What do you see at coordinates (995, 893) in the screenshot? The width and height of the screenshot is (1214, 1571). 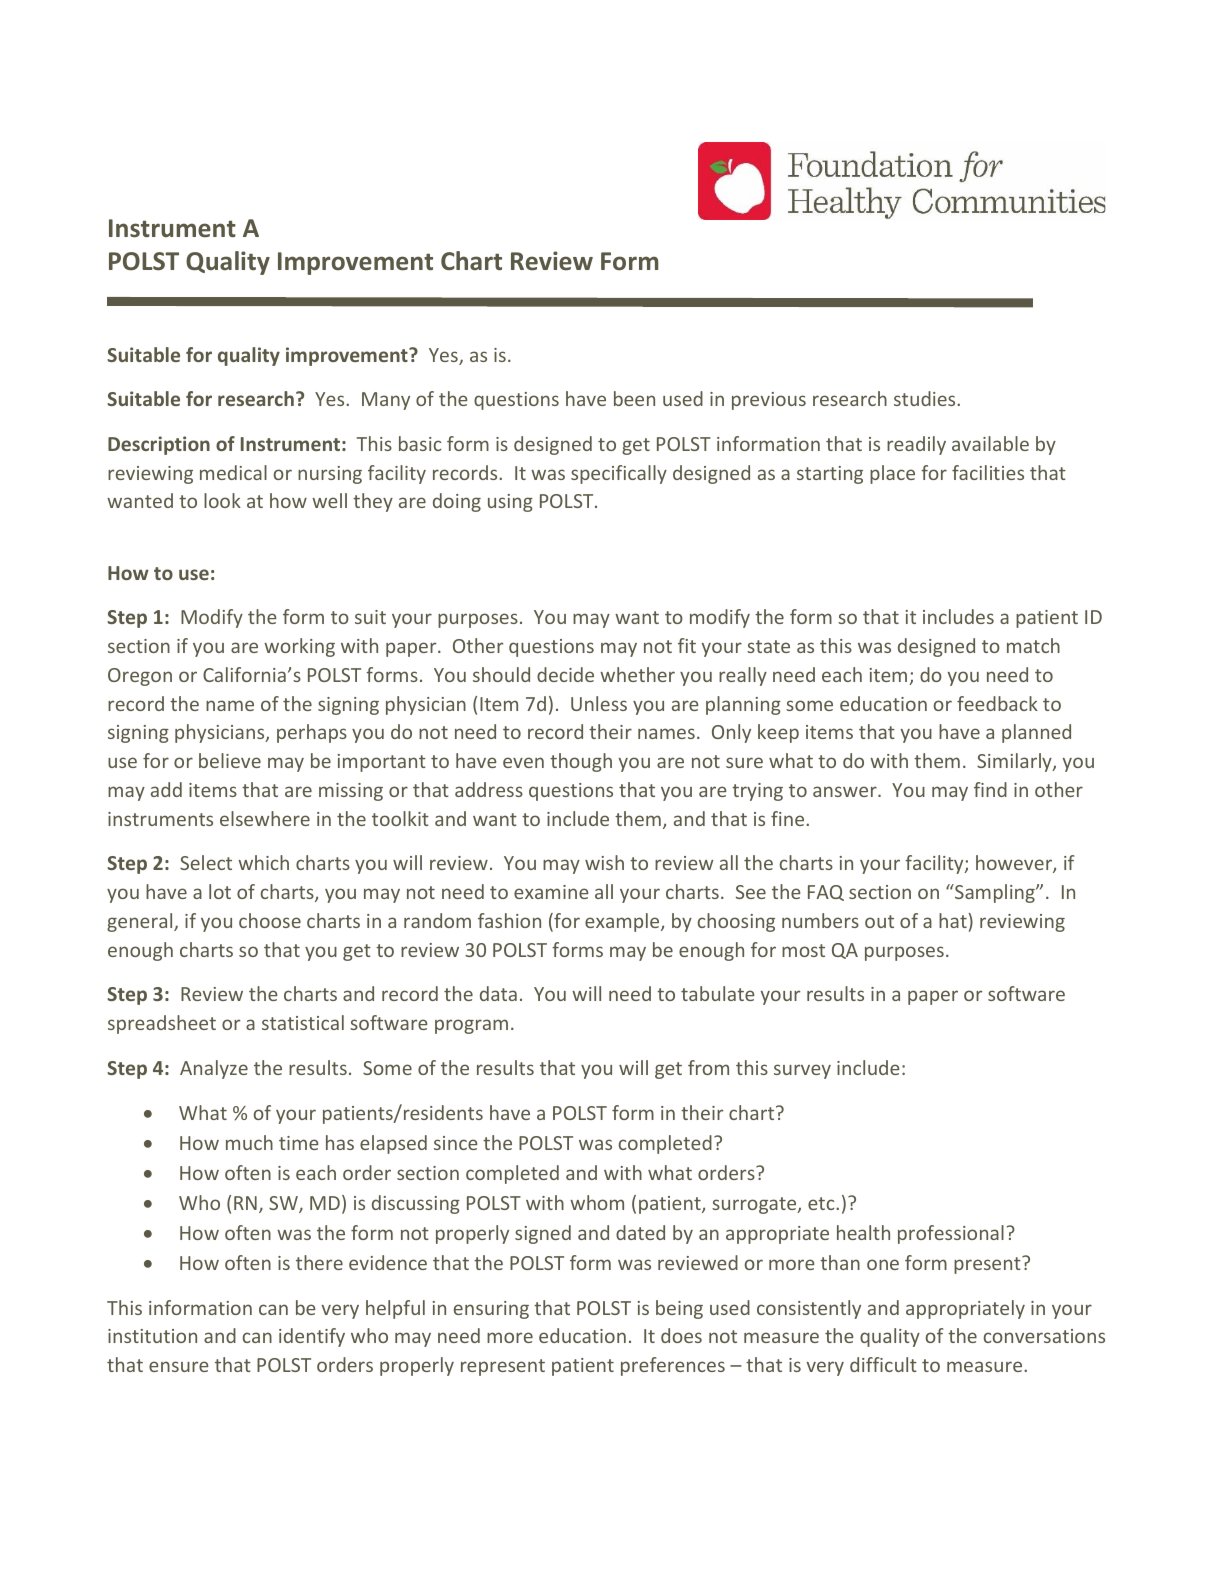 I see `Sampling` at bounding box center [995, 893].
